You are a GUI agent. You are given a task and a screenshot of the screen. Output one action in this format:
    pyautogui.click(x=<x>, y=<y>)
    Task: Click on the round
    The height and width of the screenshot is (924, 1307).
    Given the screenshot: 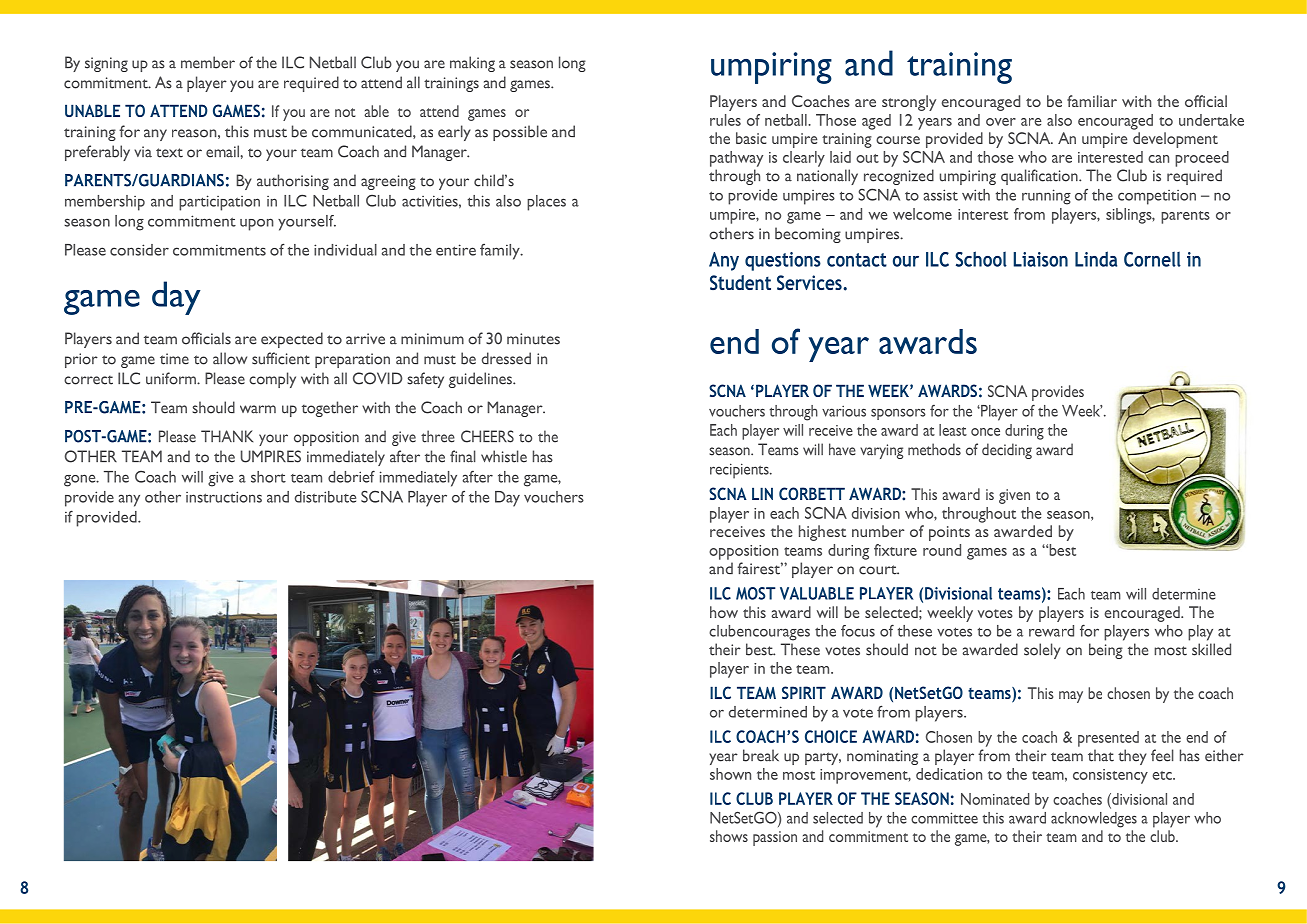 What is the action you would take?
    pyautogui.click(x=942, y=550)
